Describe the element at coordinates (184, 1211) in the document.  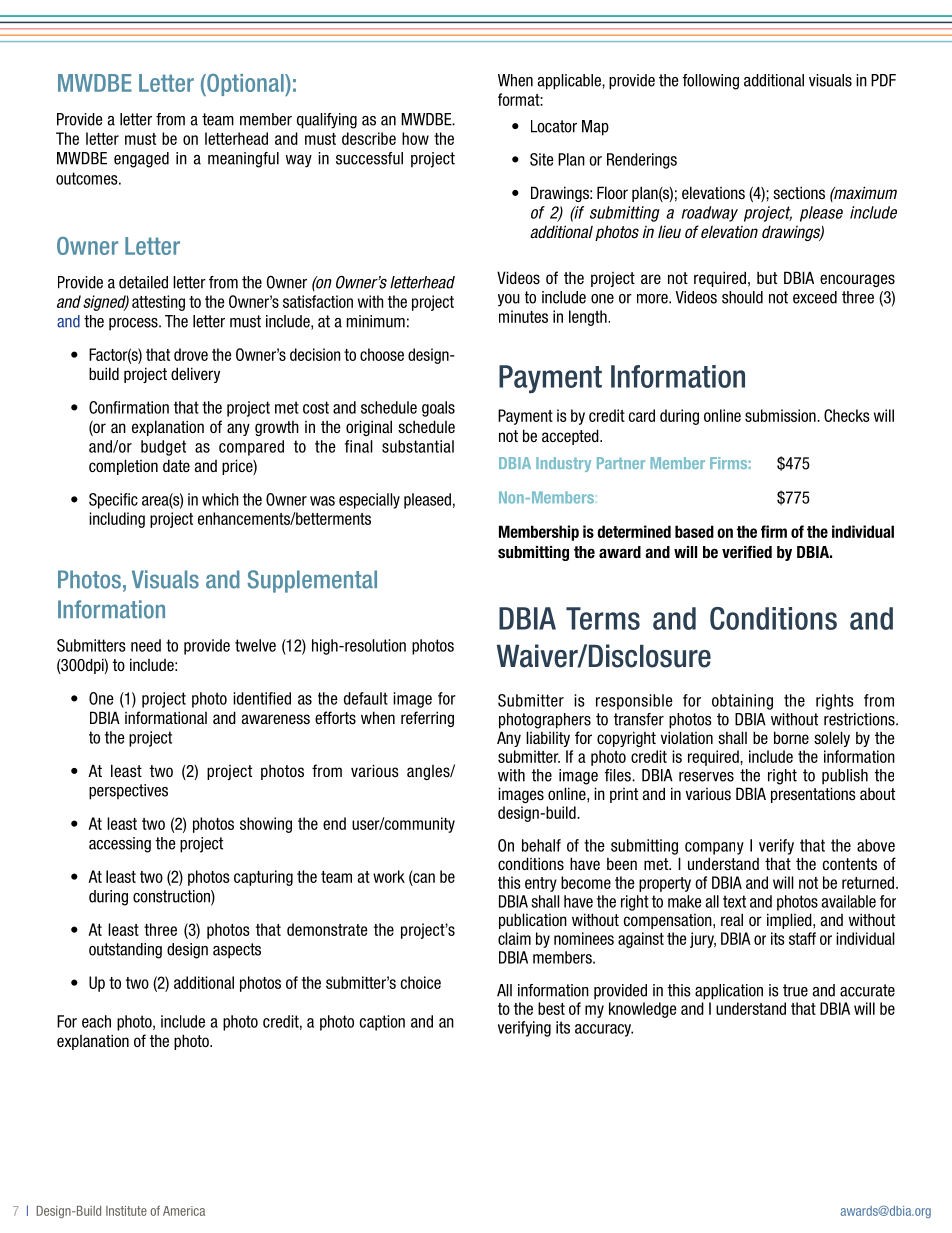
I see `America` at that location.
